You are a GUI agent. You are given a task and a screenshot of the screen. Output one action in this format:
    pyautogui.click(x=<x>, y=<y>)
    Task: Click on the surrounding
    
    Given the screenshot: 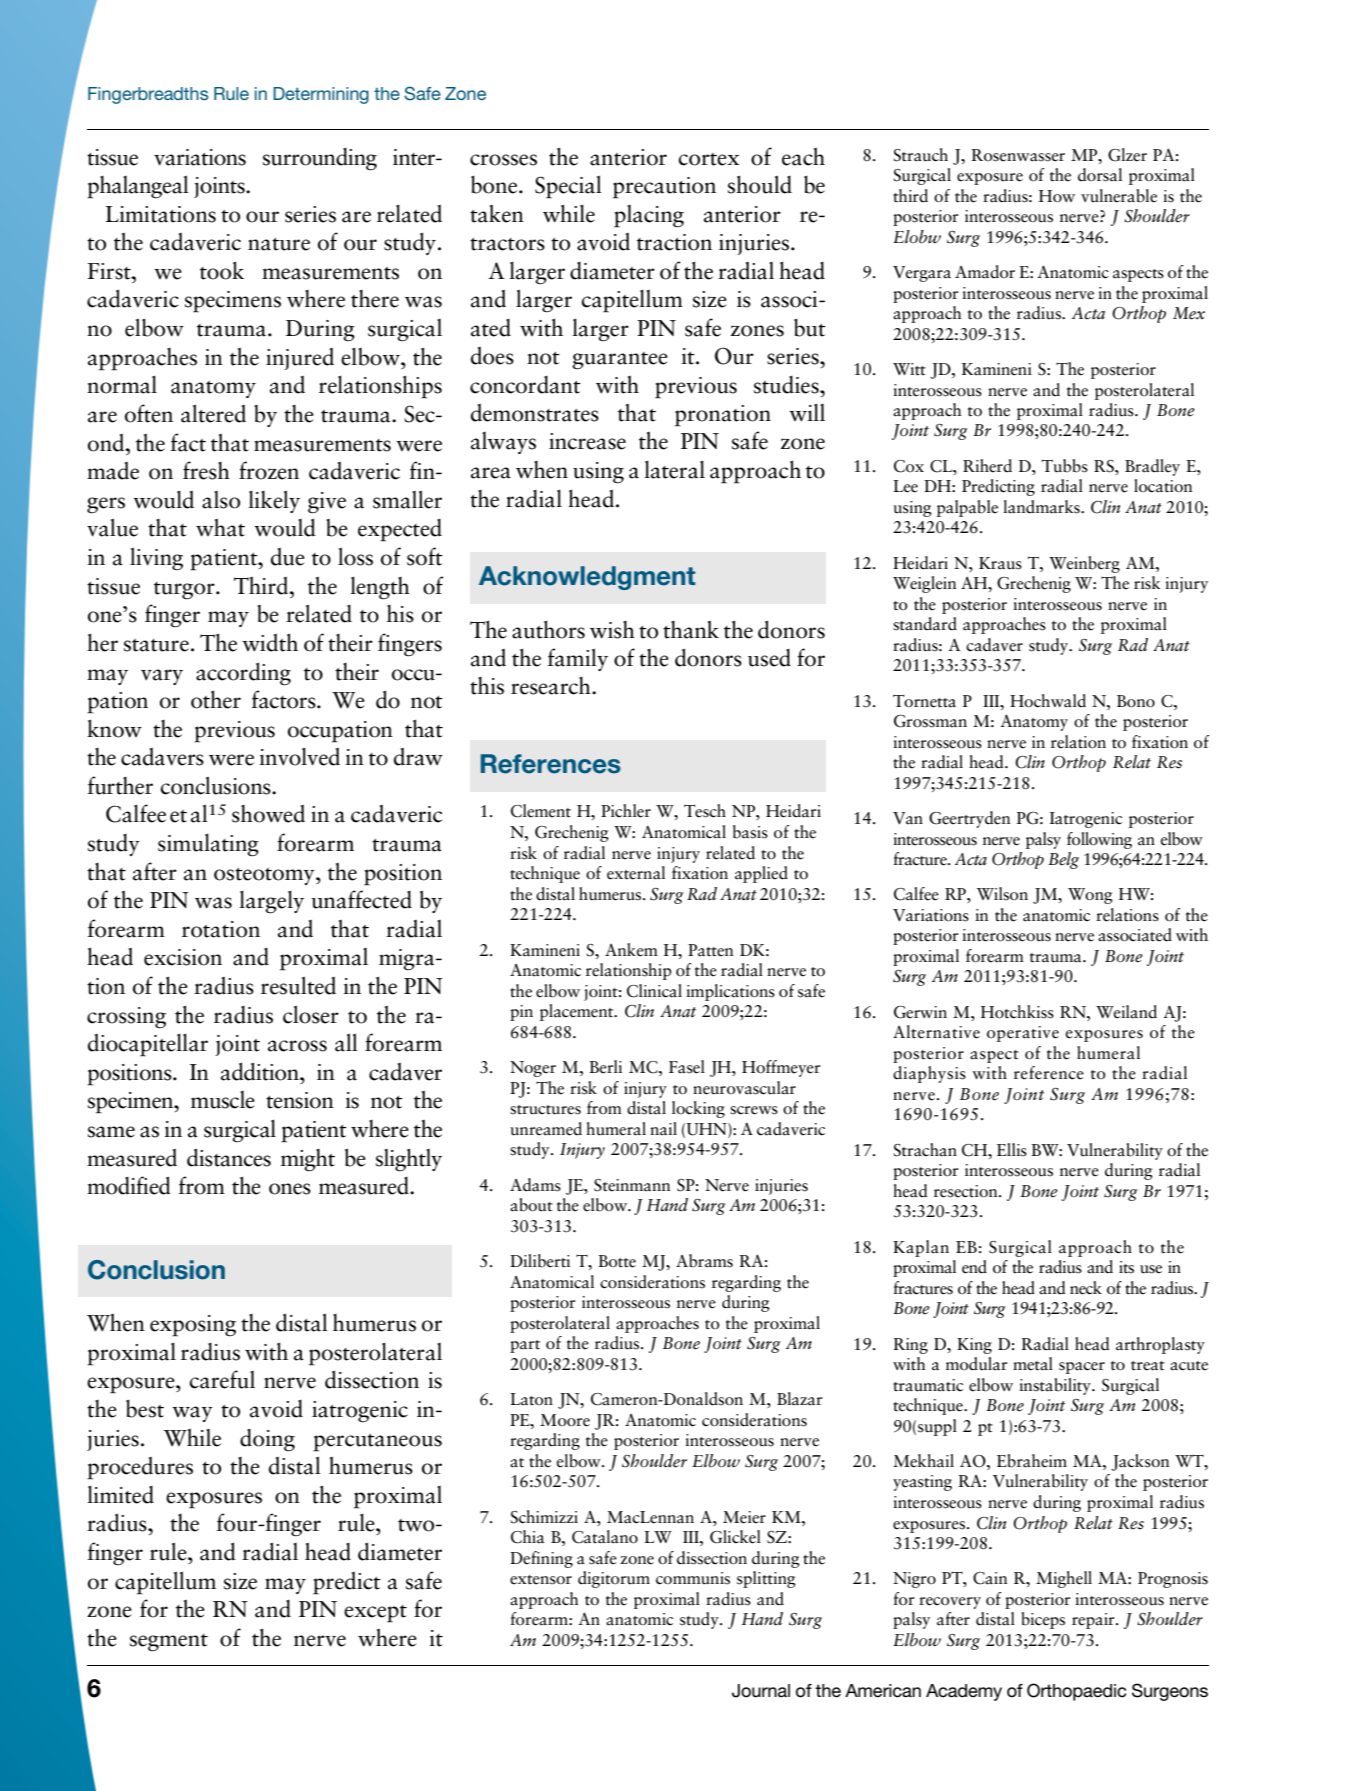 What is the action you would take?
    pyautogui.click(x=320, y=159)
